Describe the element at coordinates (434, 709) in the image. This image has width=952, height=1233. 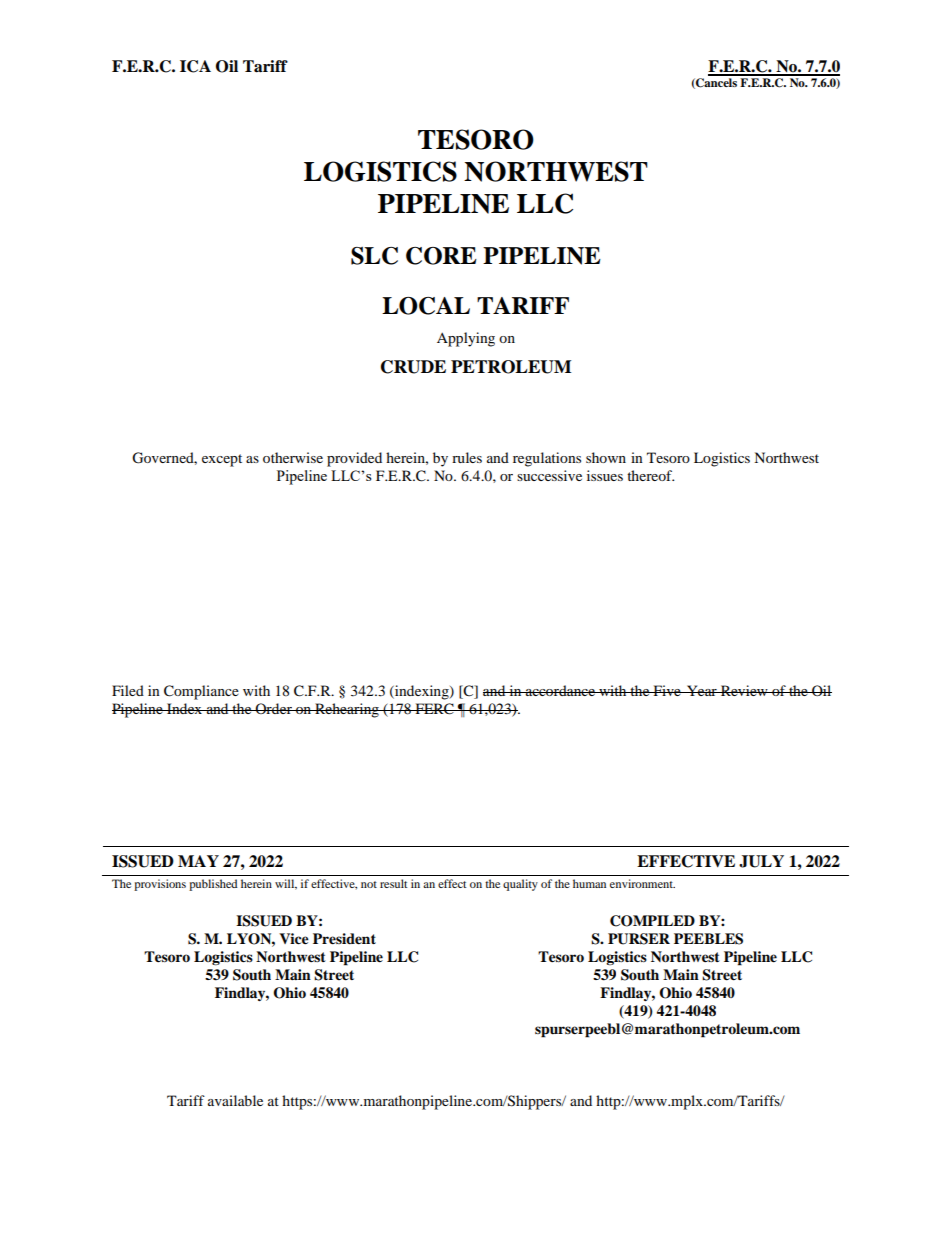
I see `FERC` at that location.
